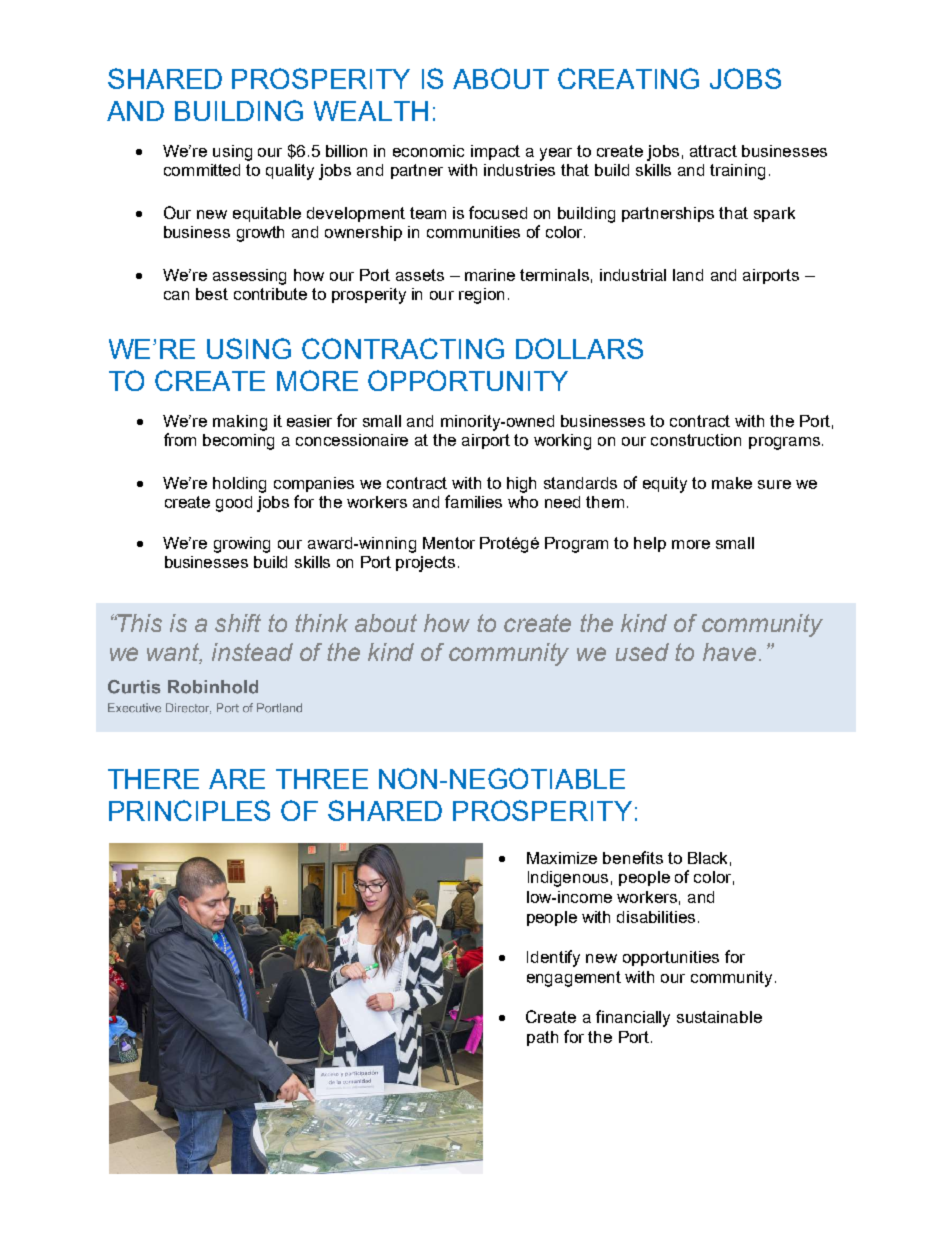 This image has height=1233, width=952. What do you see at coordinates (202, 170) in the image?
I see `committed` at bounding box center [202, 170].
